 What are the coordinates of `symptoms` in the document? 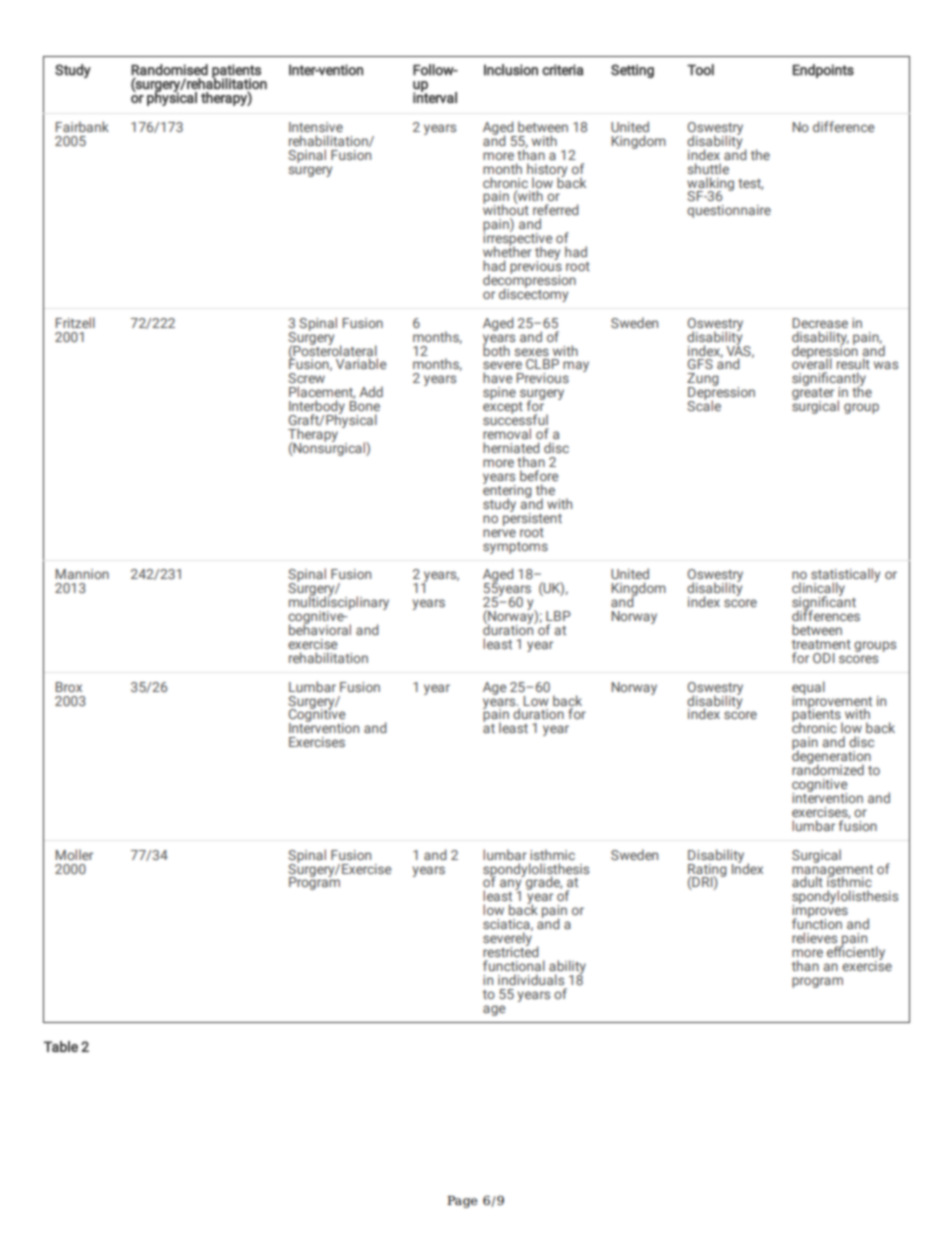 It's located at (515, 548).
